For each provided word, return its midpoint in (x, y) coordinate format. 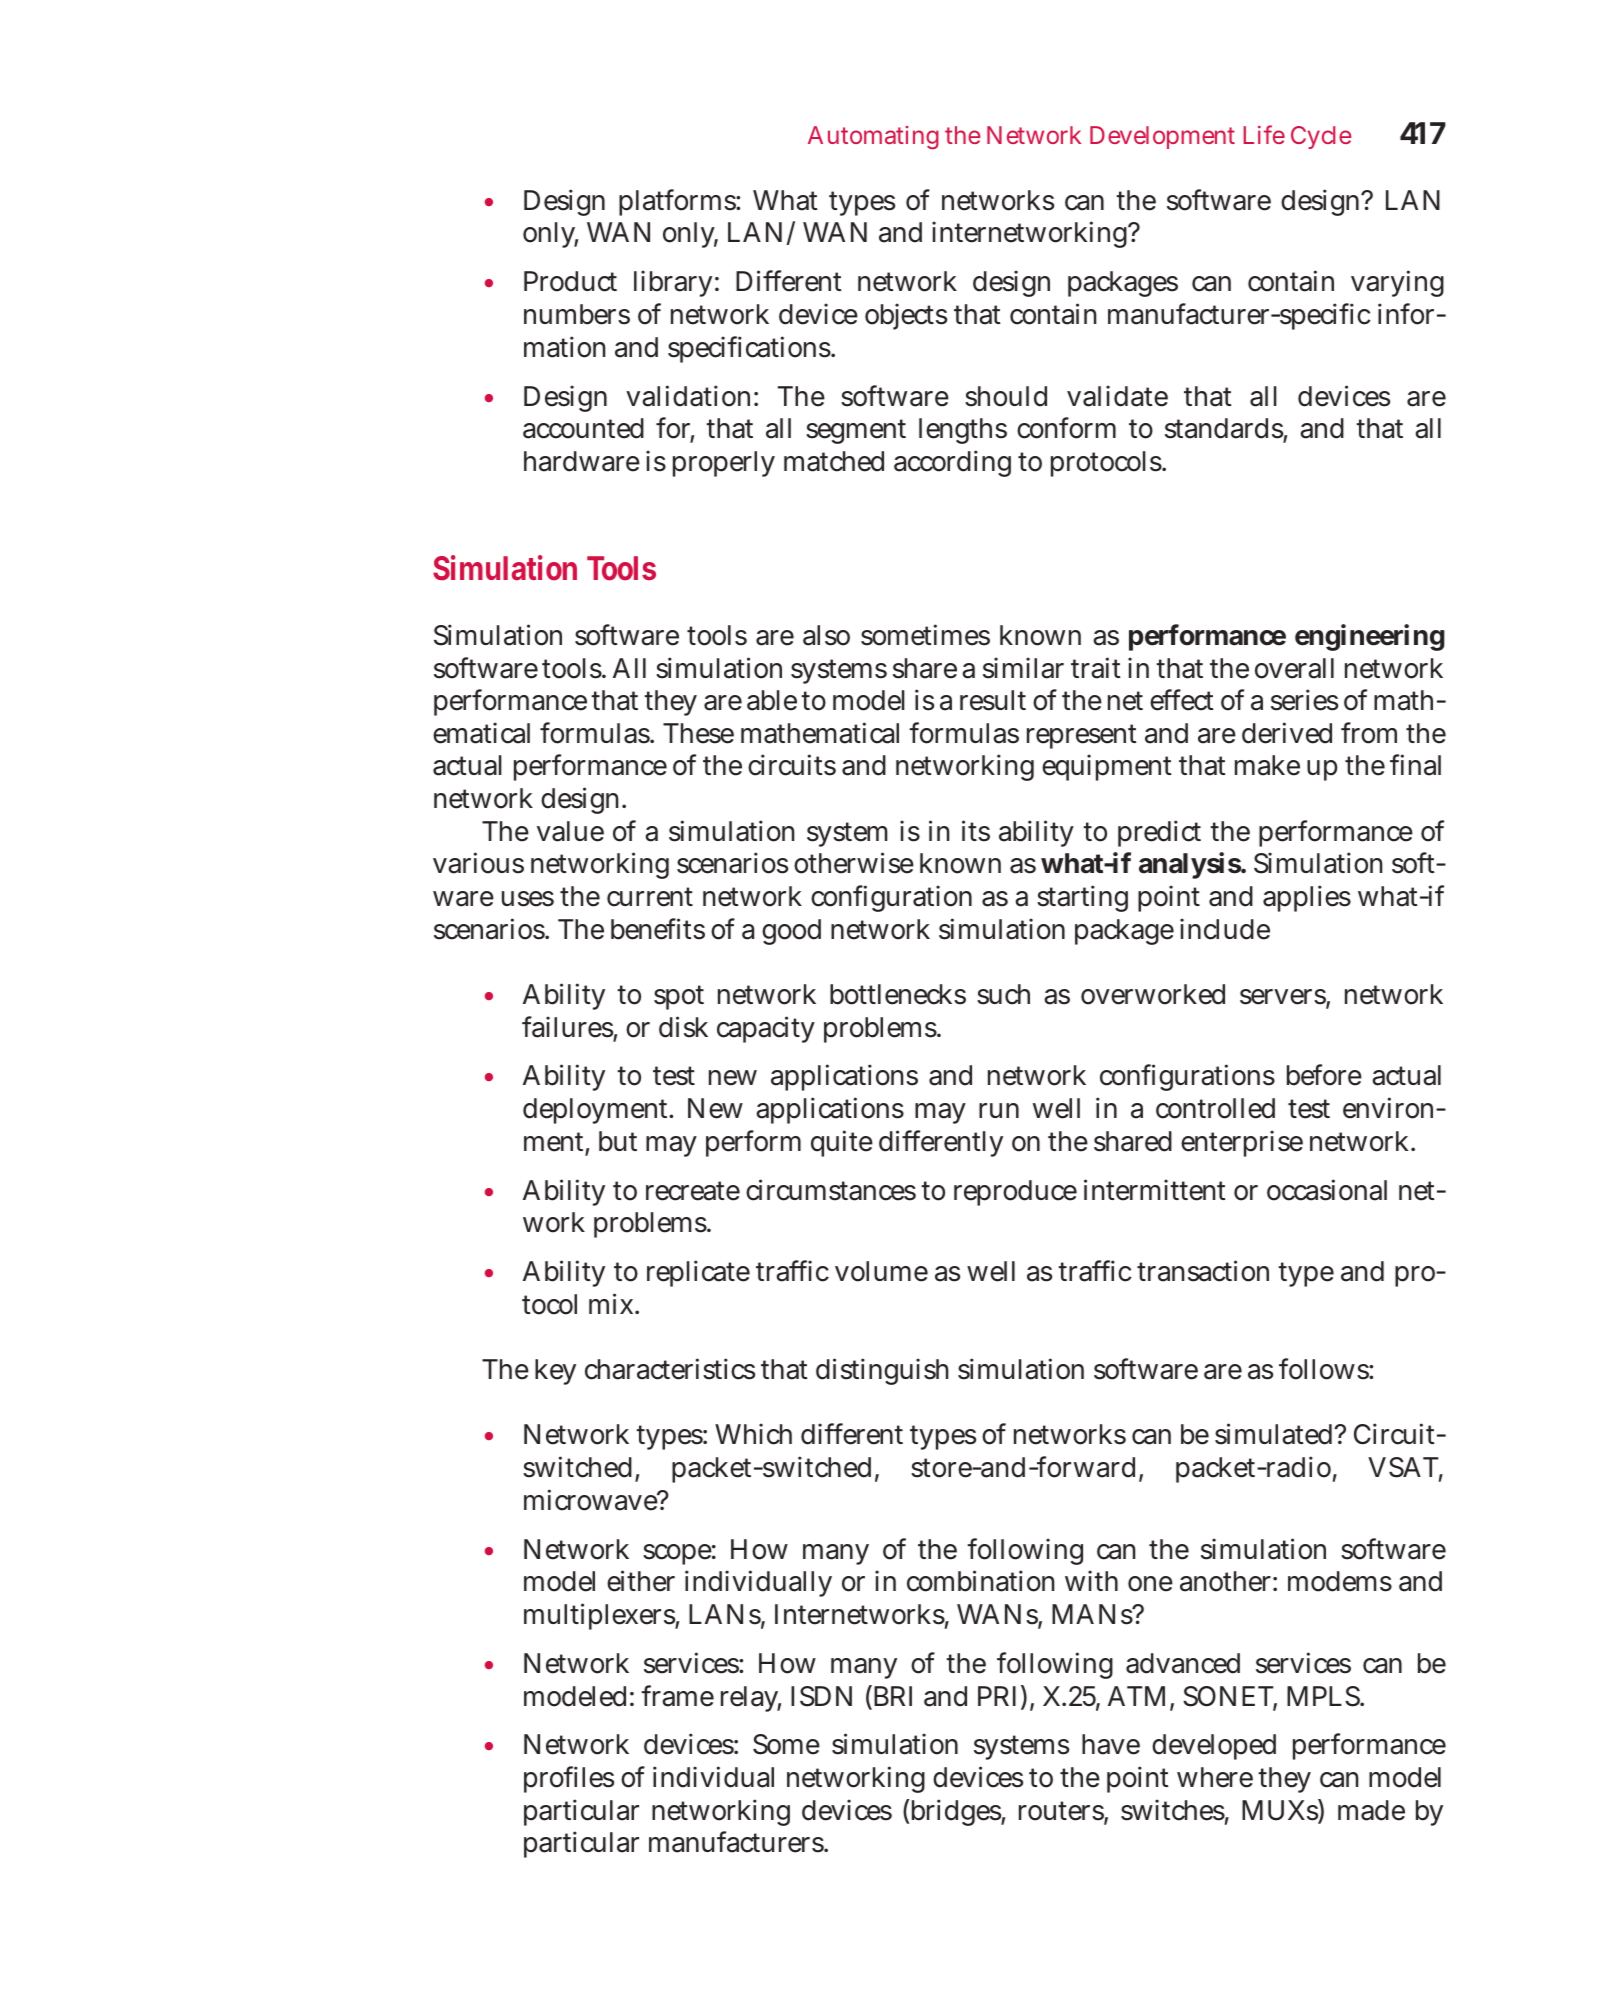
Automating (873, 137)
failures (567, 1027)
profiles (569, 1779)
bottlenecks (898, 994)
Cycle (1321, 137)
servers (1283, 998)
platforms (678, 202)
